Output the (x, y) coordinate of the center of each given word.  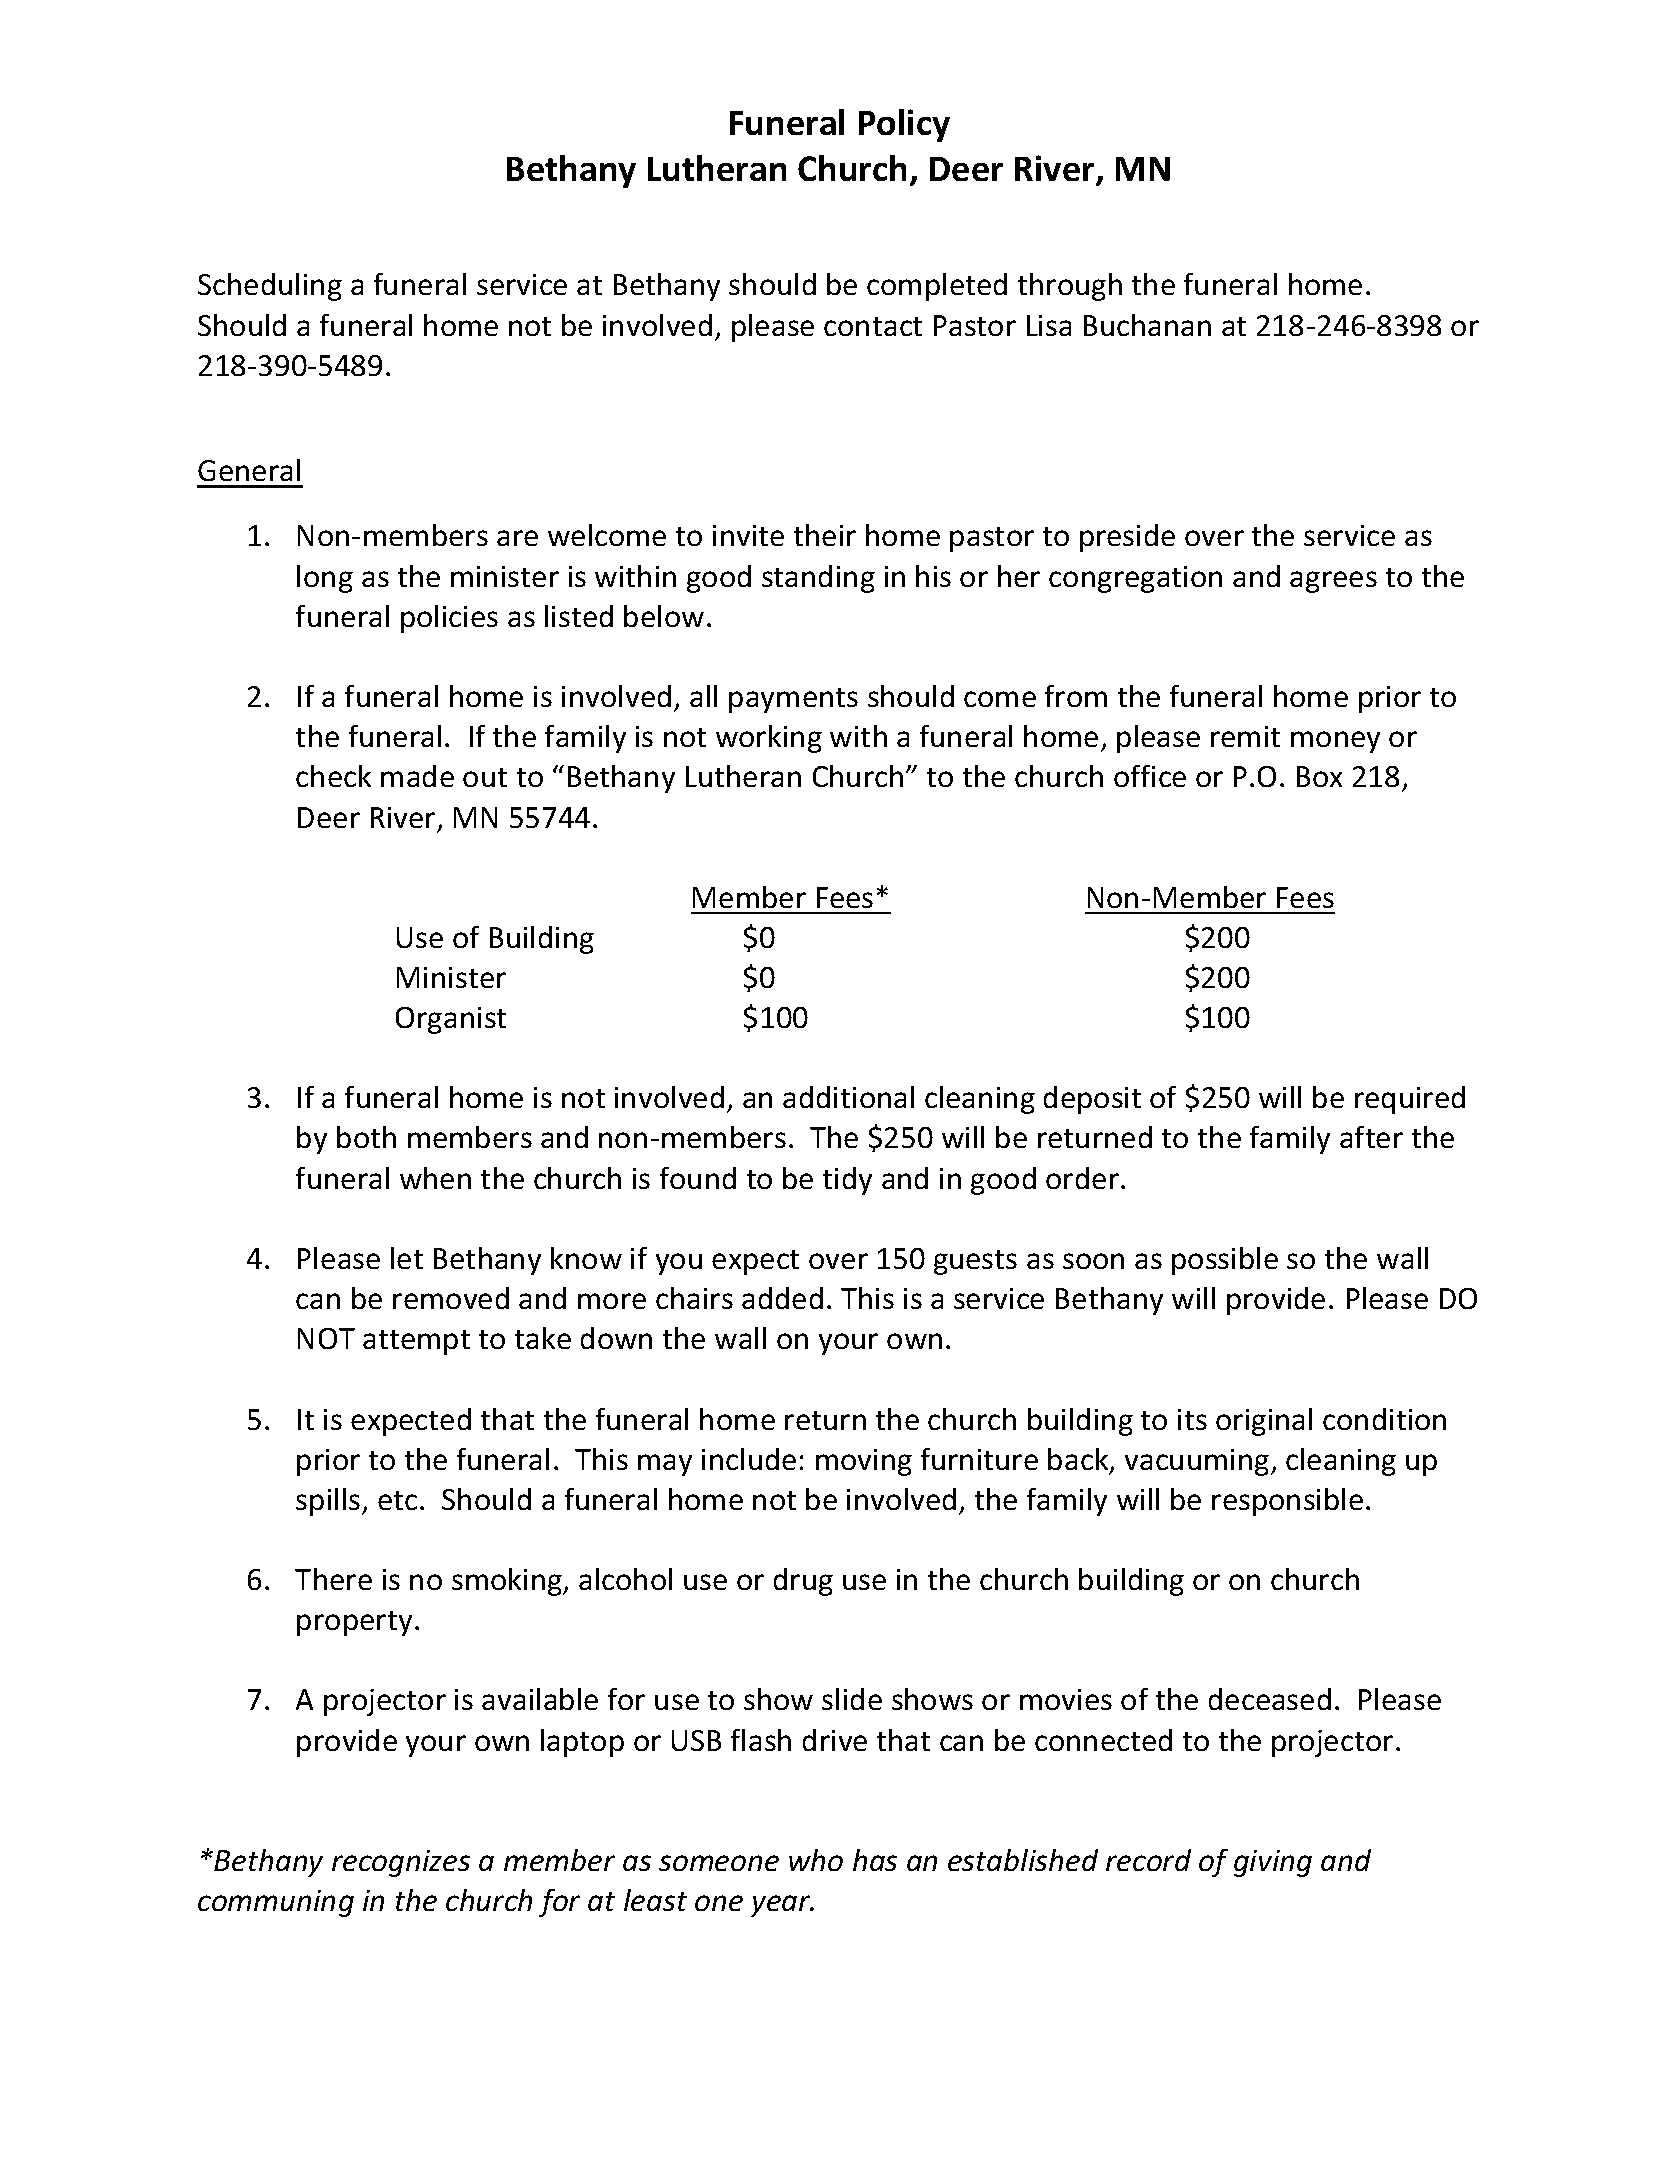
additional (848, 1097)
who (816, 1860)
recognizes (401, 1863)
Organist (451, 1020)
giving (1273, 1863)
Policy (904, 125)
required (1410, 1100)
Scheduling (270, 287)
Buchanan (1147, 325)
